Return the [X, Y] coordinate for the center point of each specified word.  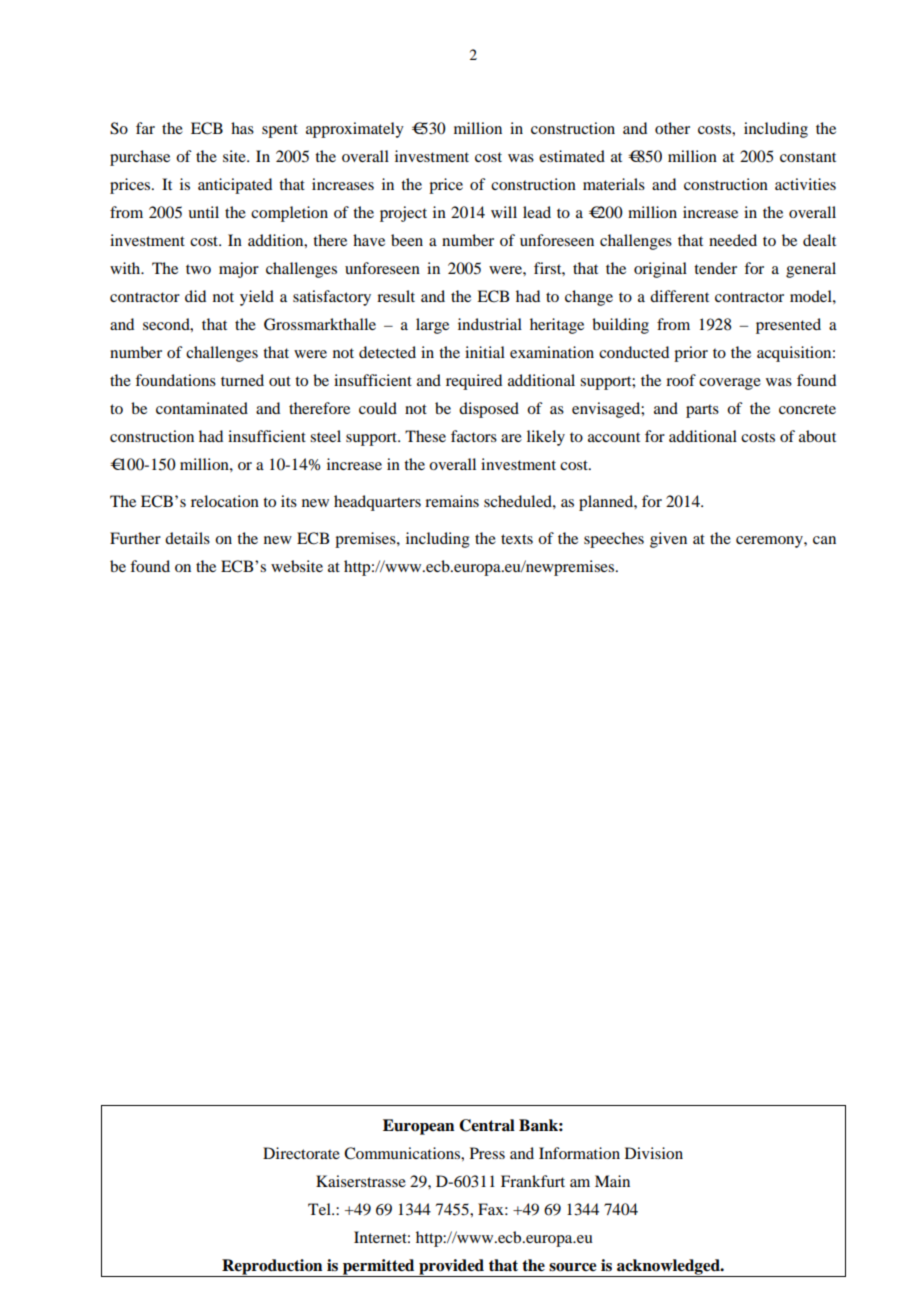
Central [487, 1125]
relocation [225, 501]
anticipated [235, 186]
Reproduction [272, 1268]
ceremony [770, 542]
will [504, 212]
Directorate [301, 1153]
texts [517, 539]
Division [654, 1153]
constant [808, 157]
